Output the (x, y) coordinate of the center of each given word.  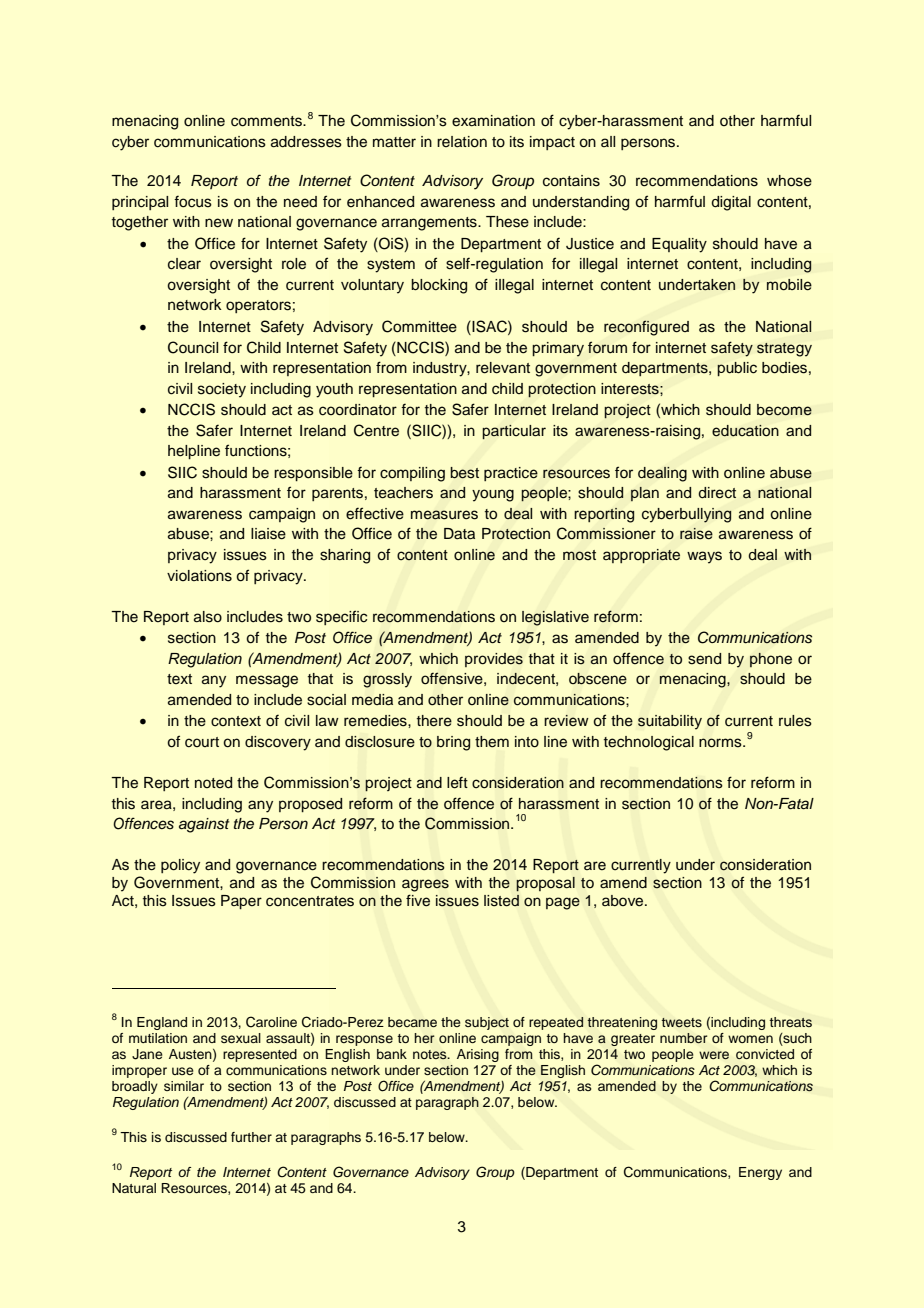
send (704, 659)
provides (494, 660)
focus (193, 201)
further (251, 1137)
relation (462, 142)
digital (731, 203)
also (208, 617)
